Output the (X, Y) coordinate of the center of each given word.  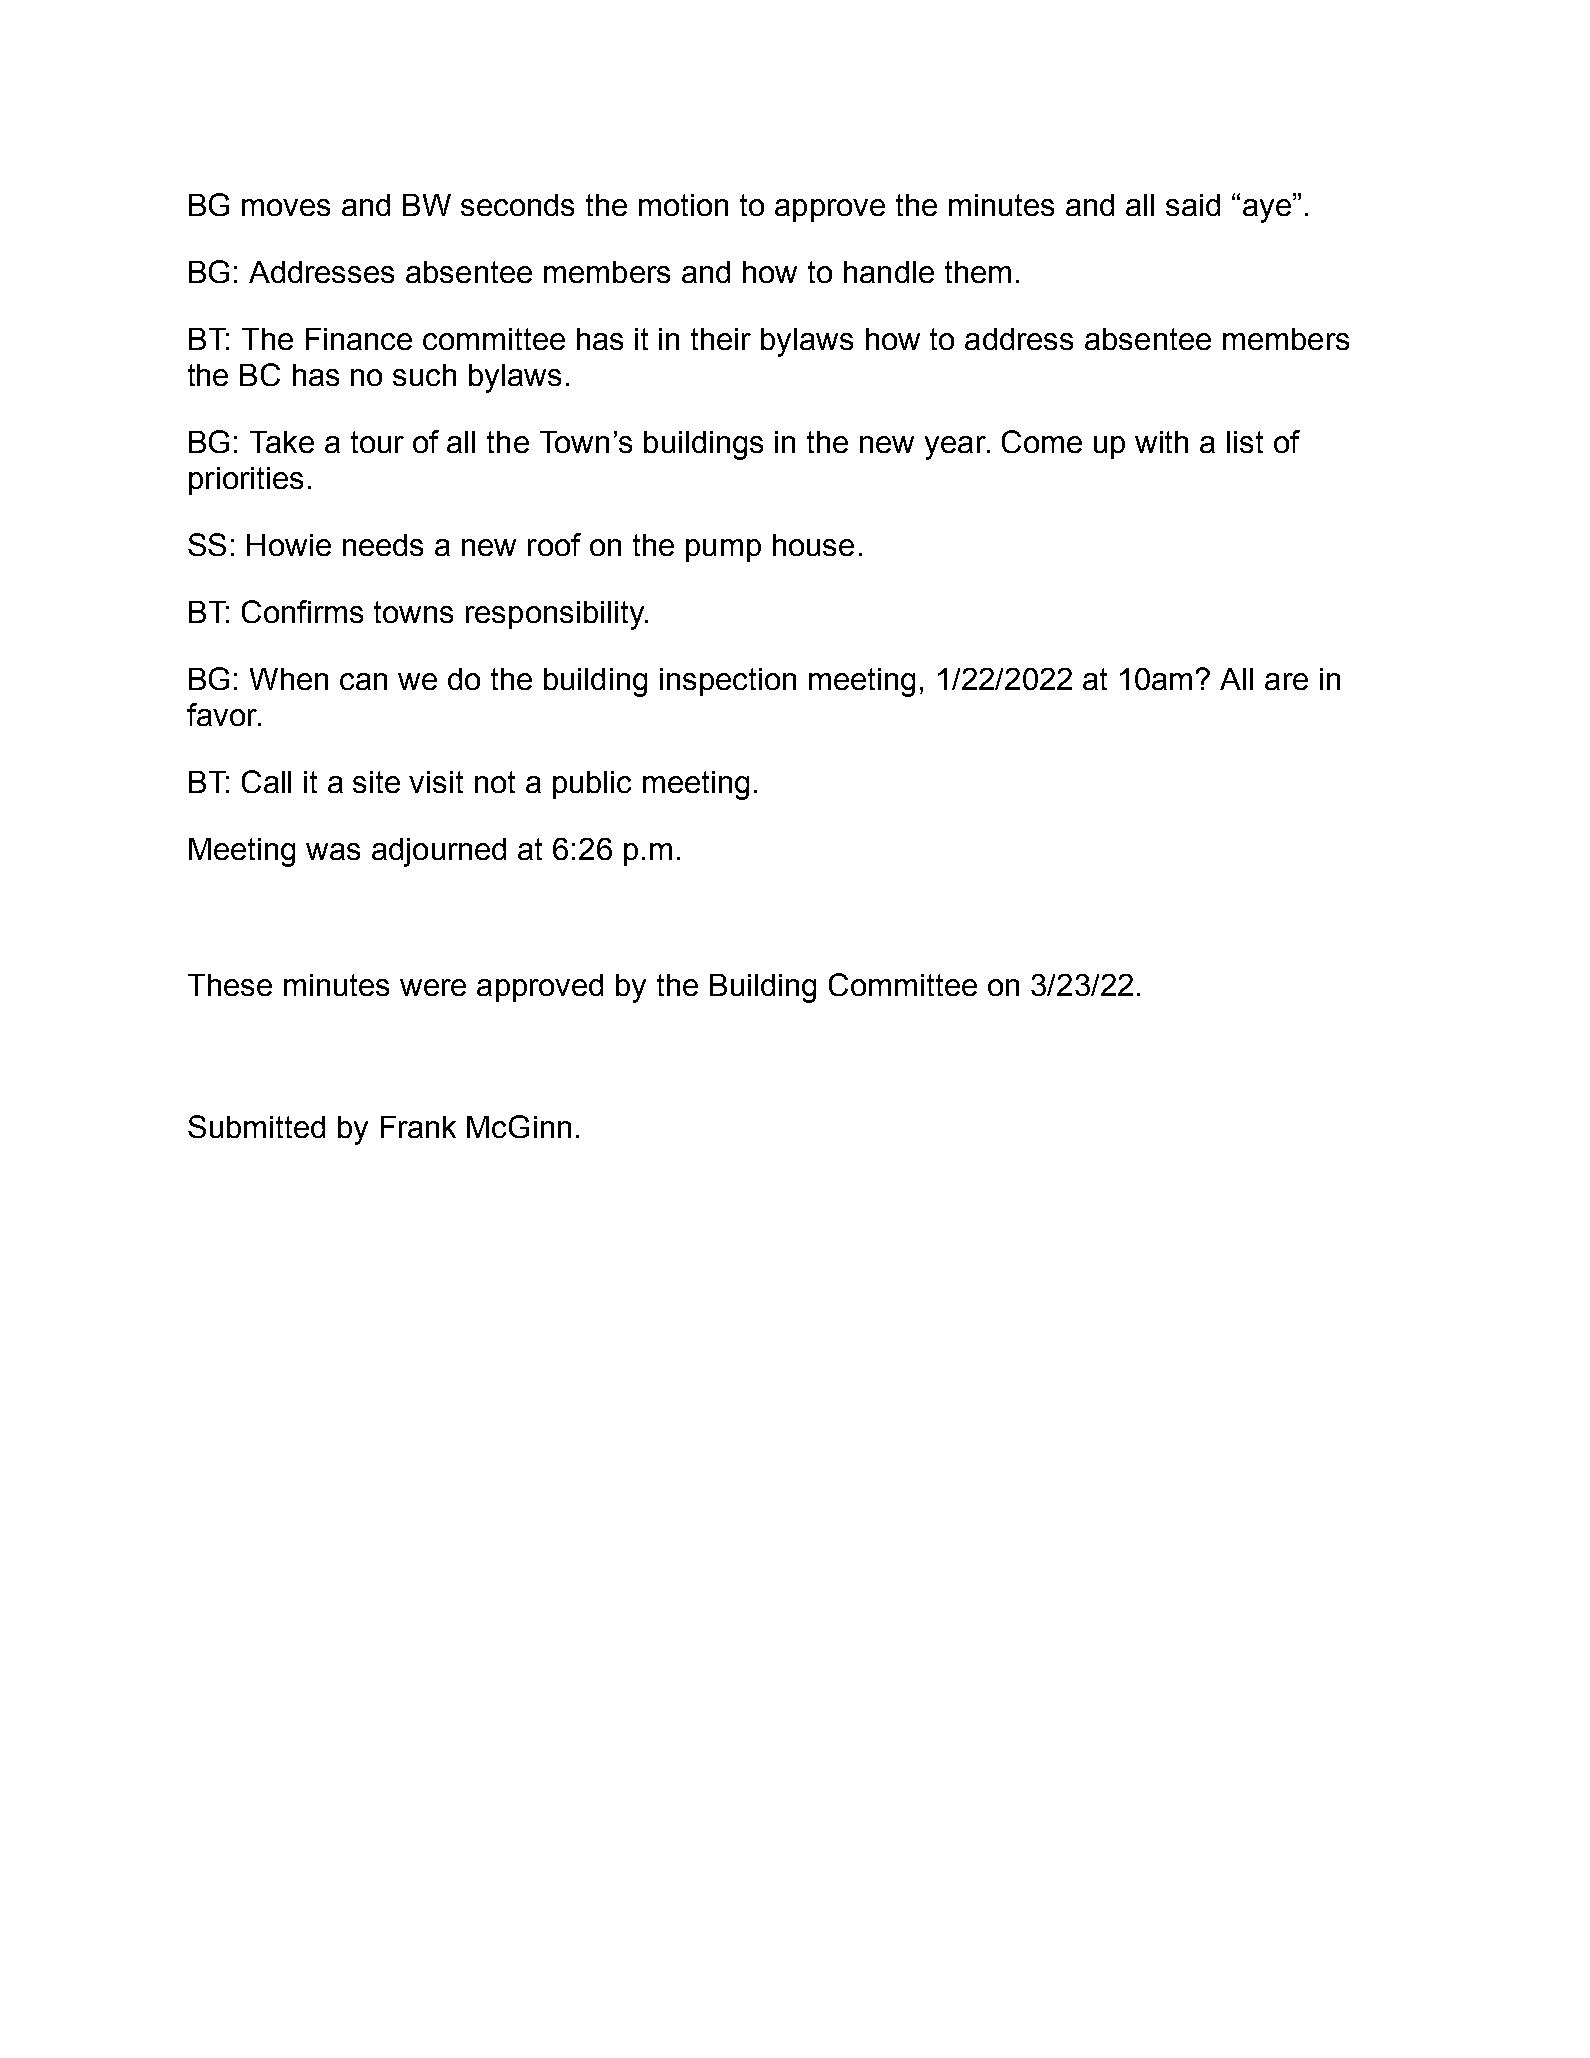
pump (723, 550)
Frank (418, 1127)
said (1193, 205)
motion (683, 205)
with (1161, 442)
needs (383, 545)
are (1286, 681)
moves (286, 207)
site (376, 782)
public (592, 785)
